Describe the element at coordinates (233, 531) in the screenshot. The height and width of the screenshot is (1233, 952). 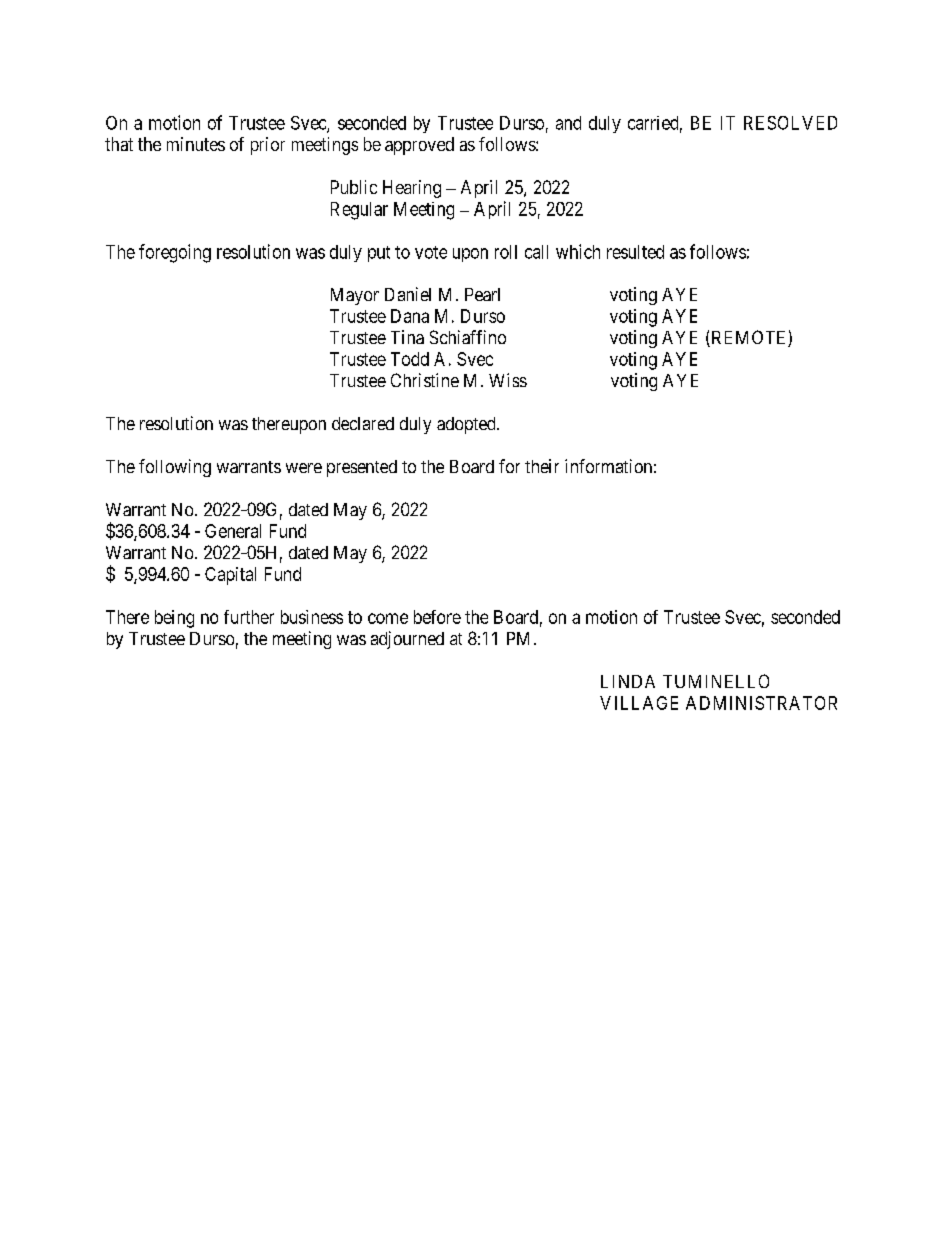
I see `General` at that location.
